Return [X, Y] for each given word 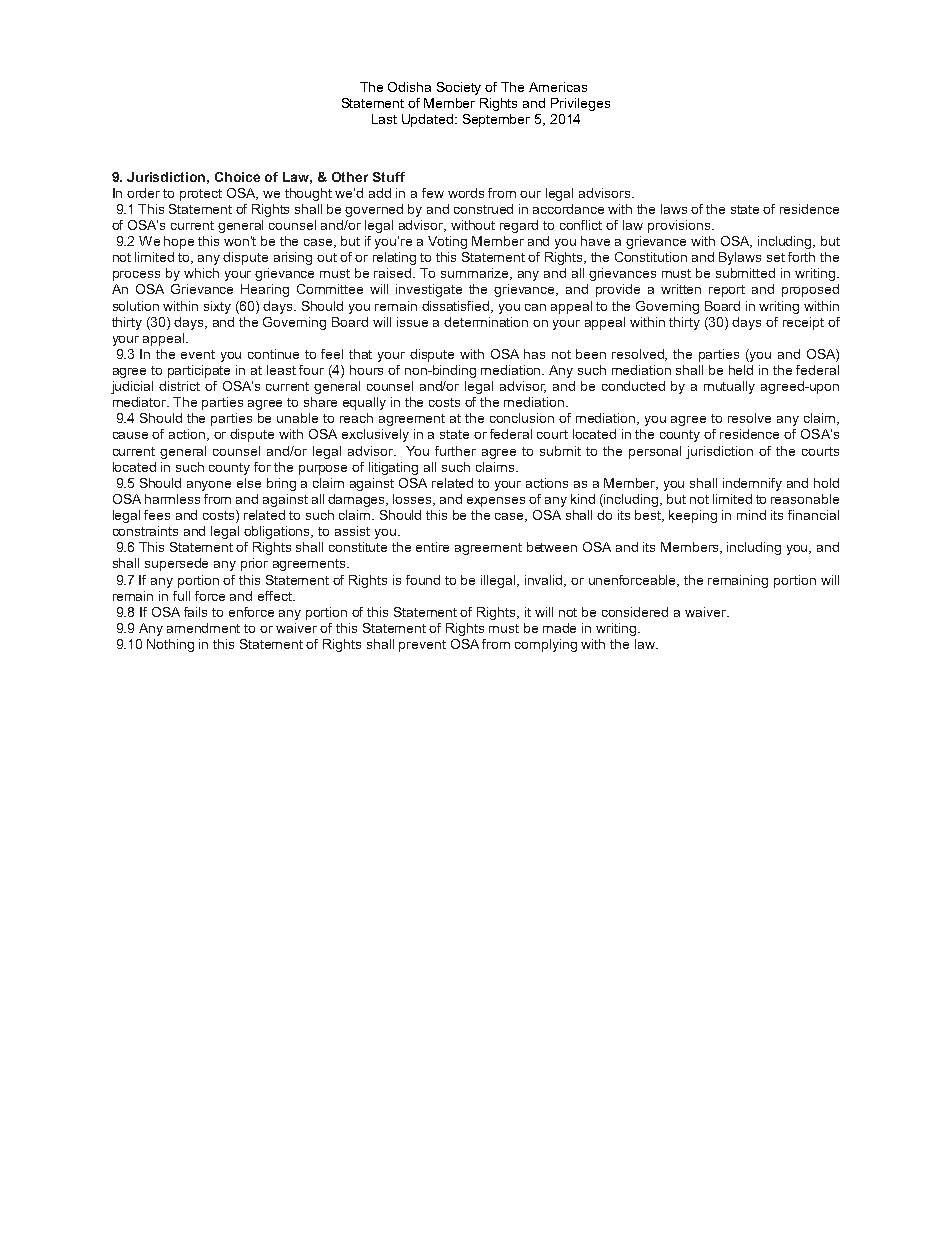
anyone [209, 486]
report [727, 291]
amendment [203, 628]
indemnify [752, 484]
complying [546, 645]
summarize [476, 274]
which [201, 273]
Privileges [580, 104]
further [455, 451]
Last [384, 119]
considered [635, 612]
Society [459, 88]
